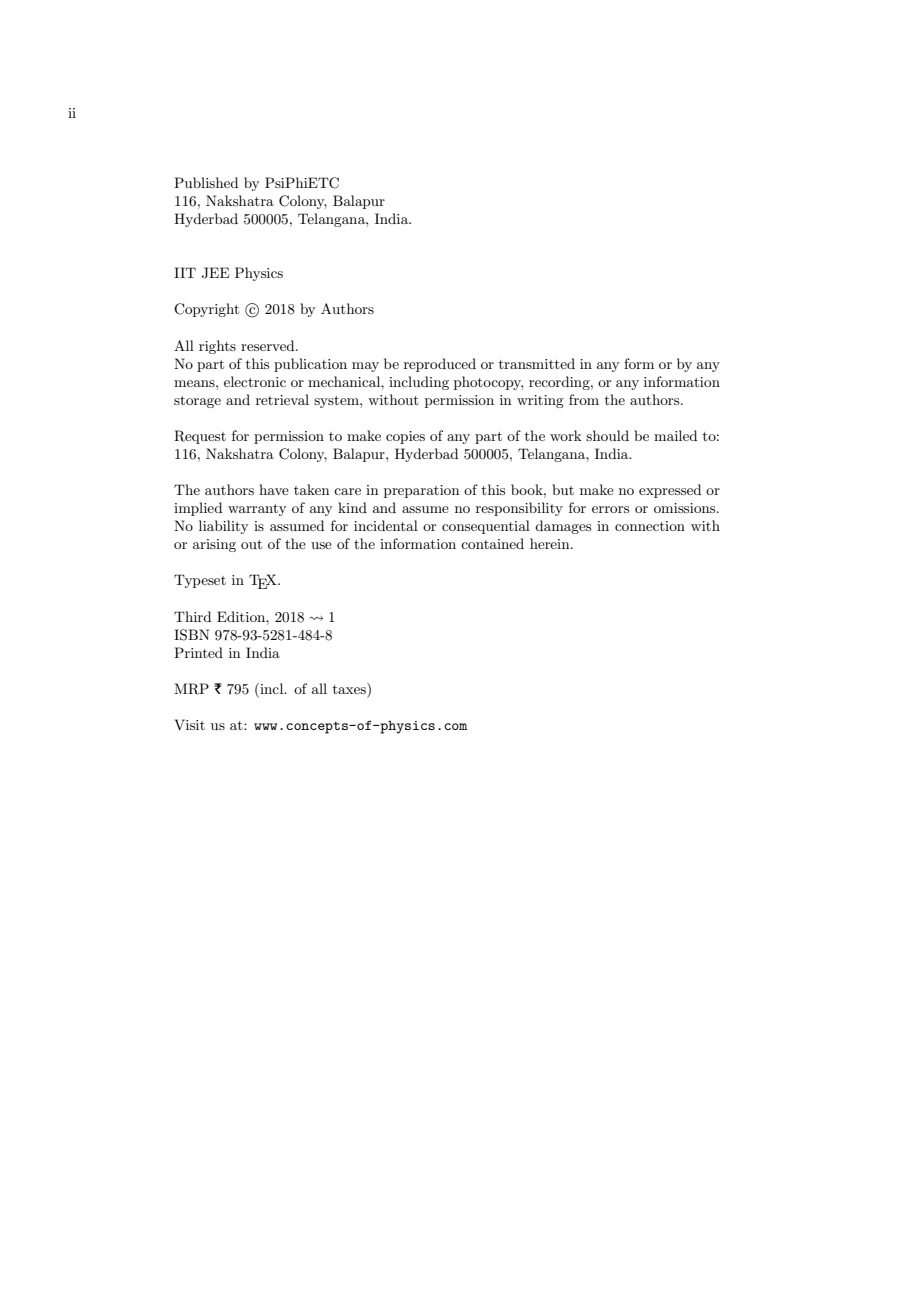 This document has height=1308, width=924. I want to click on Published, so click(206, 182).
